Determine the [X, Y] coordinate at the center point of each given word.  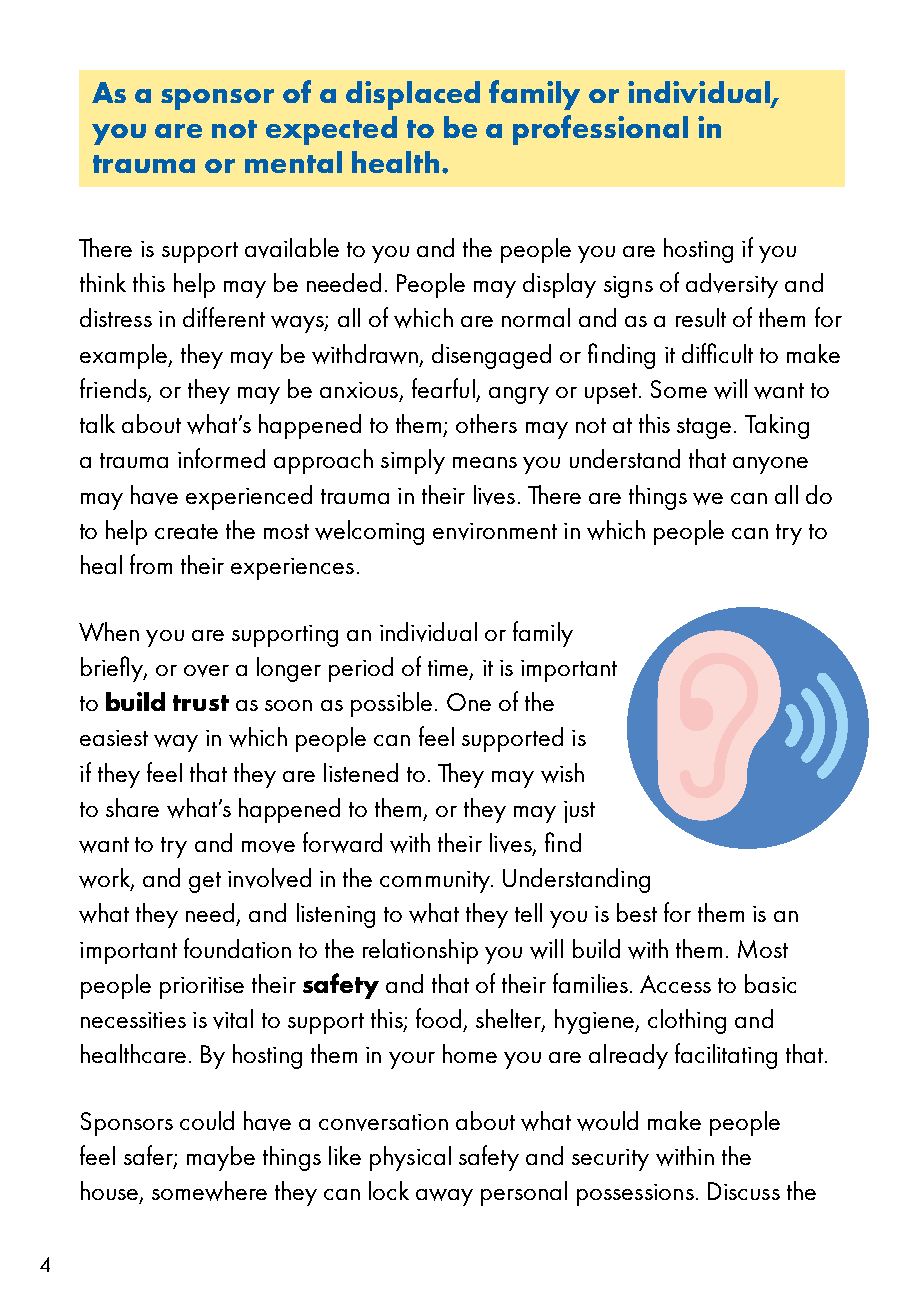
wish [562, 773]
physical [410, 1158]
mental [293, 162]
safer [149, 1156]
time [449, 669]
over [206, 671]
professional [600, 130]
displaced [413, 95]
